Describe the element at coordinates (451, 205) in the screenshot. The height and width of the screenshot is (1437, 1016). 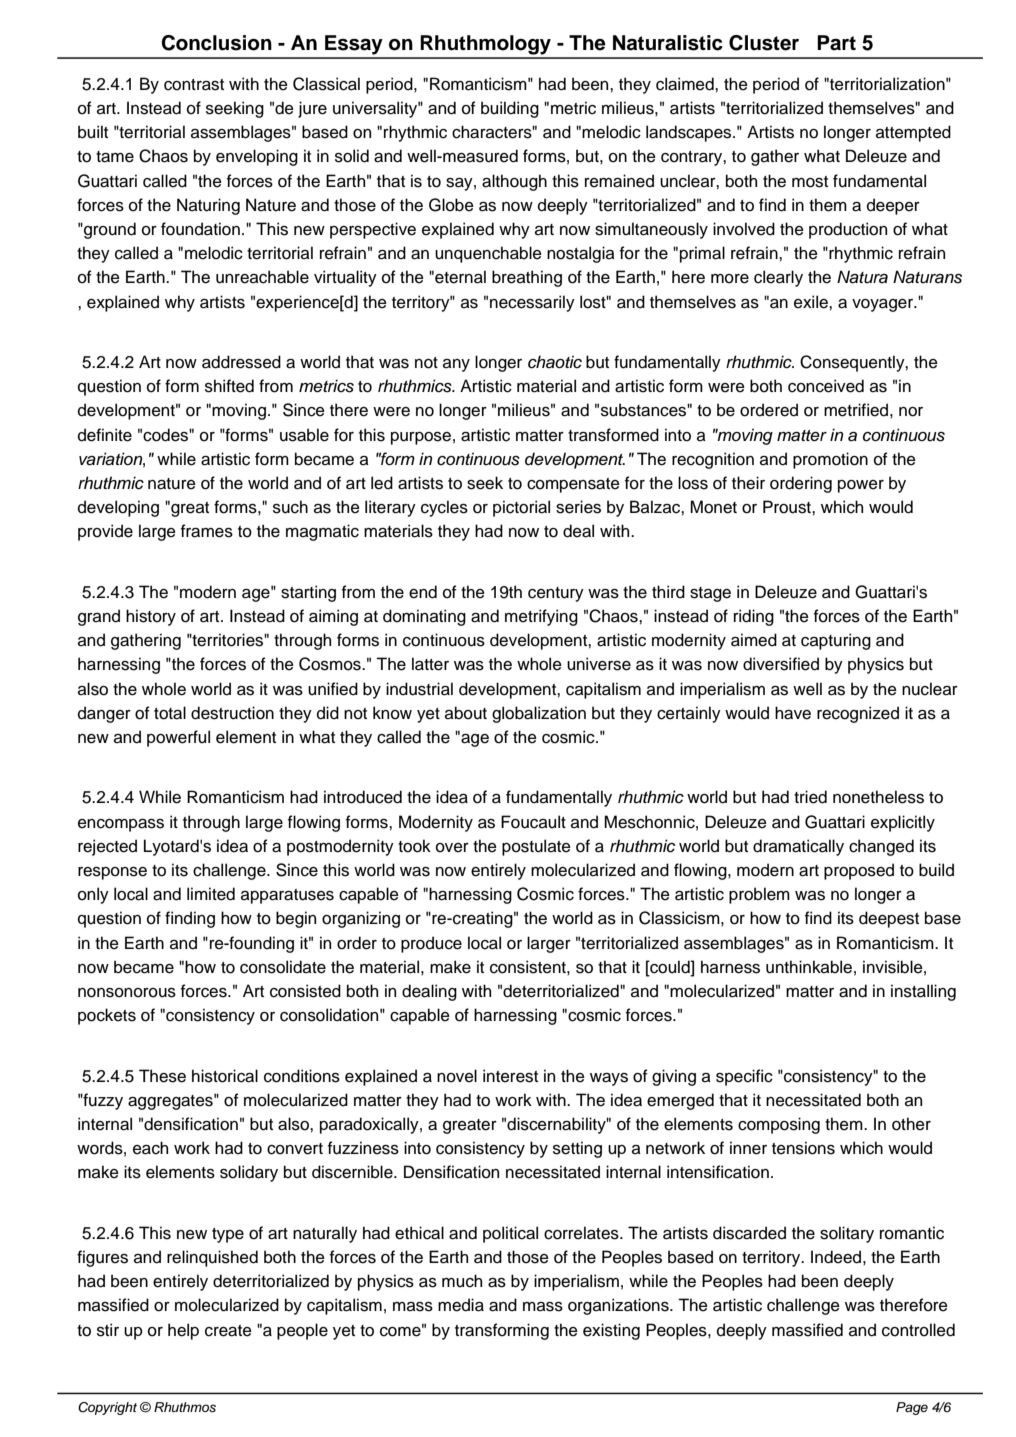
I see `Globe` at that location.
